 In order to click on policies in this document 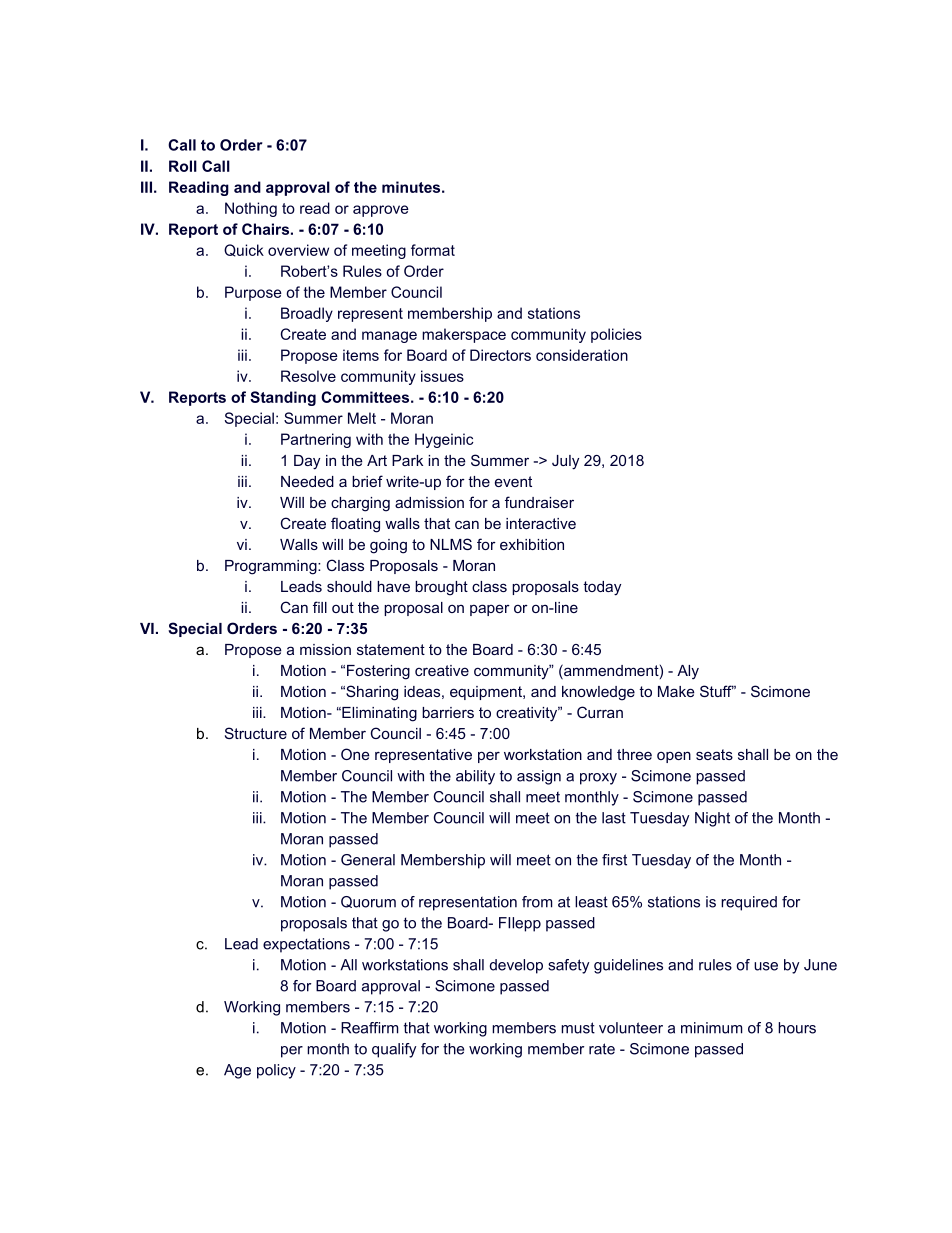, I will do `click(616, 335)`.
